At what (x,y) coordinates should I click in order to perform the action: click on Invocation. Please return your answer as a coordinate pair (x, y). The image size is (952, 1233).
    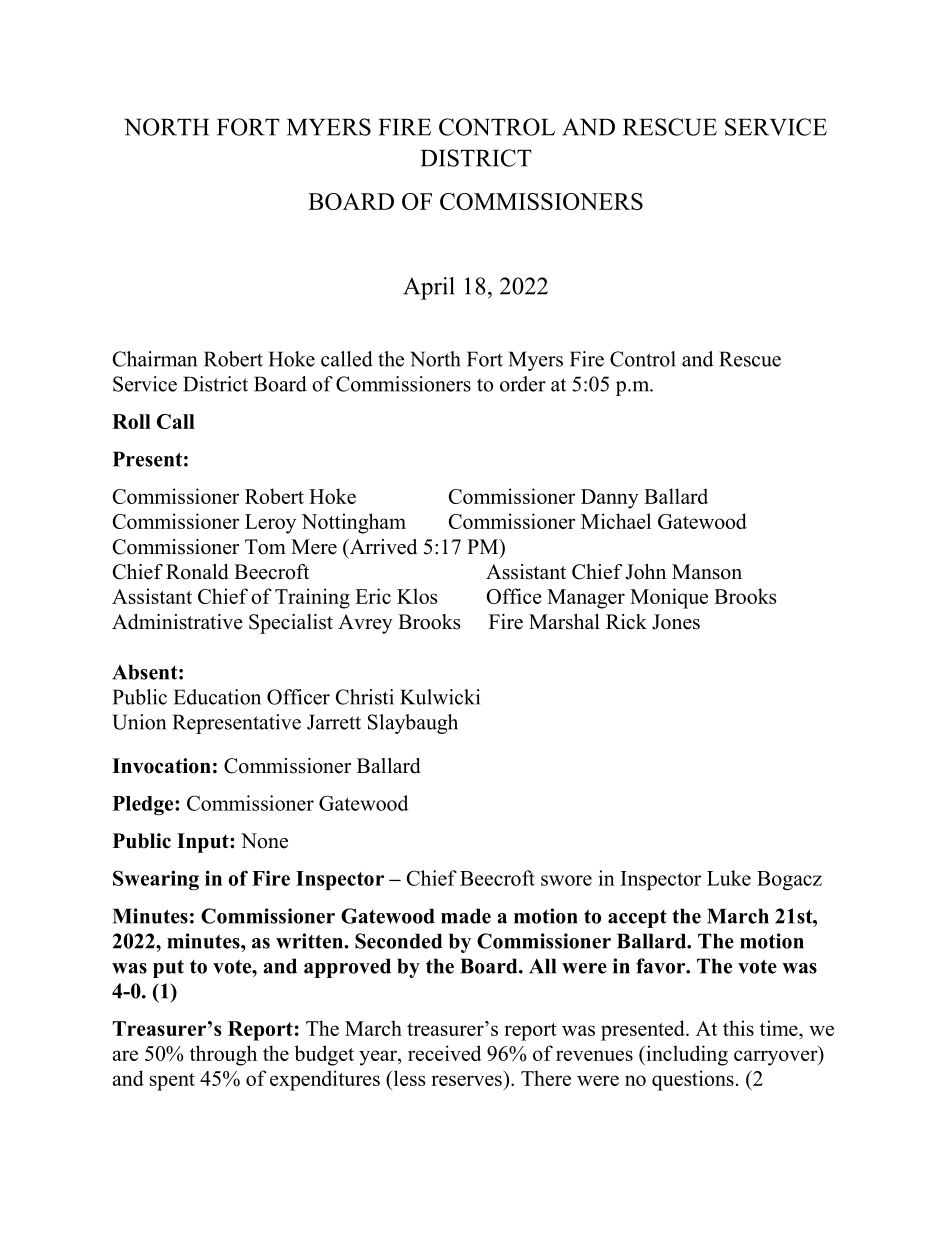
    Looking at the image, I should click on (161, 766).
